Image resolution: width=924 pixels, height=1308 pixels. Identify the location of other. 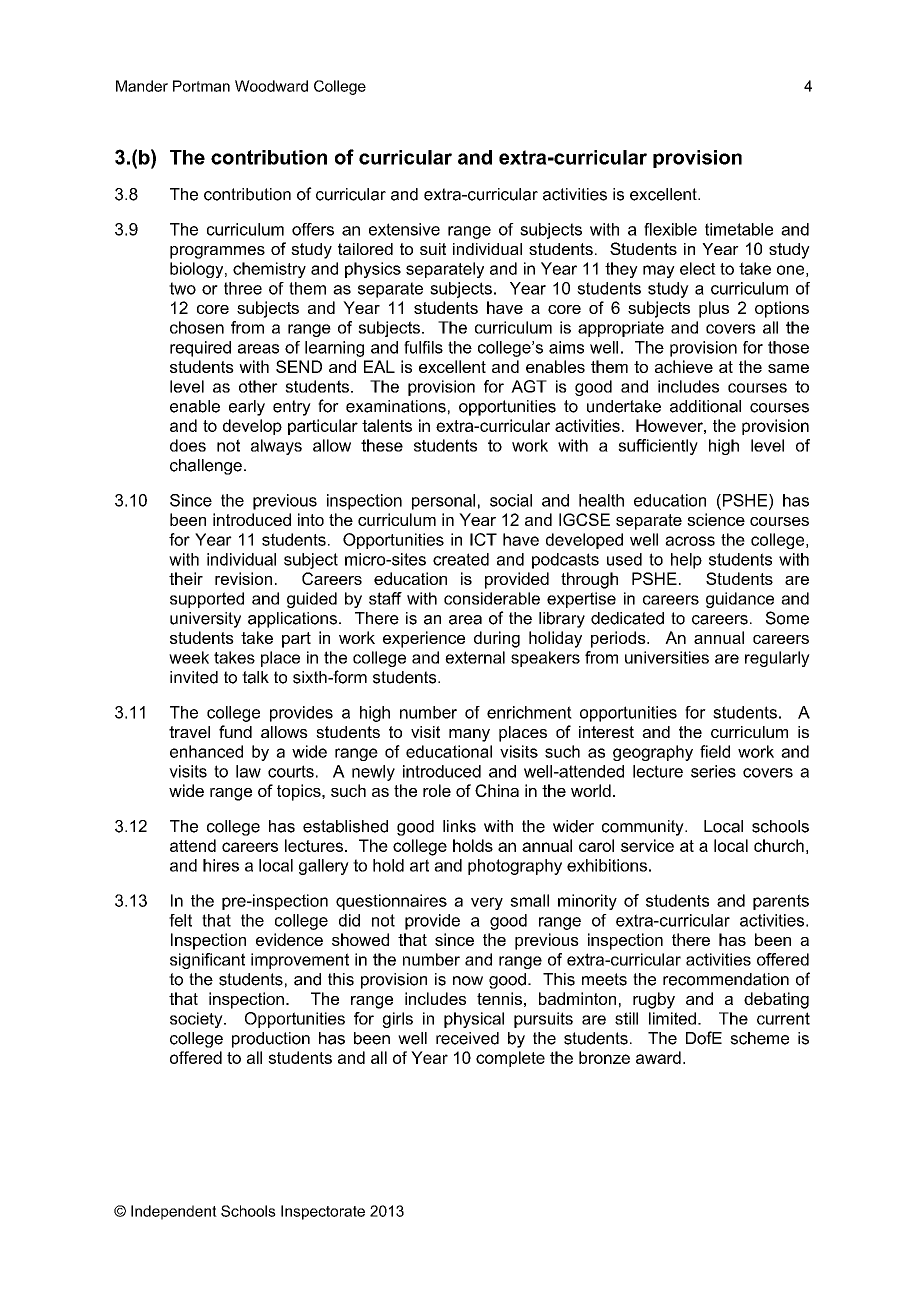
(258, 386).
